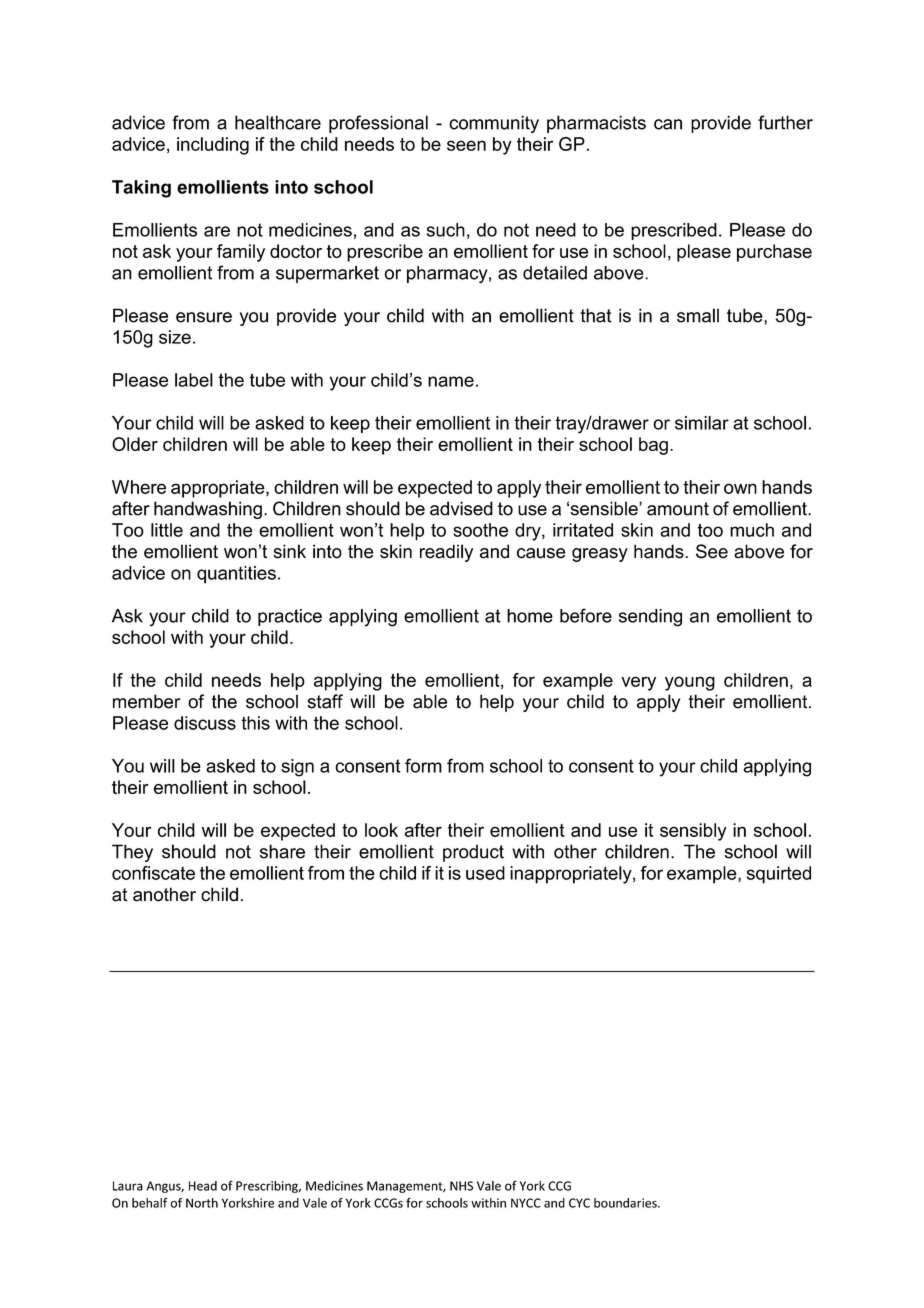 Image resolution: width=924 pixels, height=1308 pixels. Describe the element at coordinates (213, 146) in the screenshot. I see `including` at that location.
